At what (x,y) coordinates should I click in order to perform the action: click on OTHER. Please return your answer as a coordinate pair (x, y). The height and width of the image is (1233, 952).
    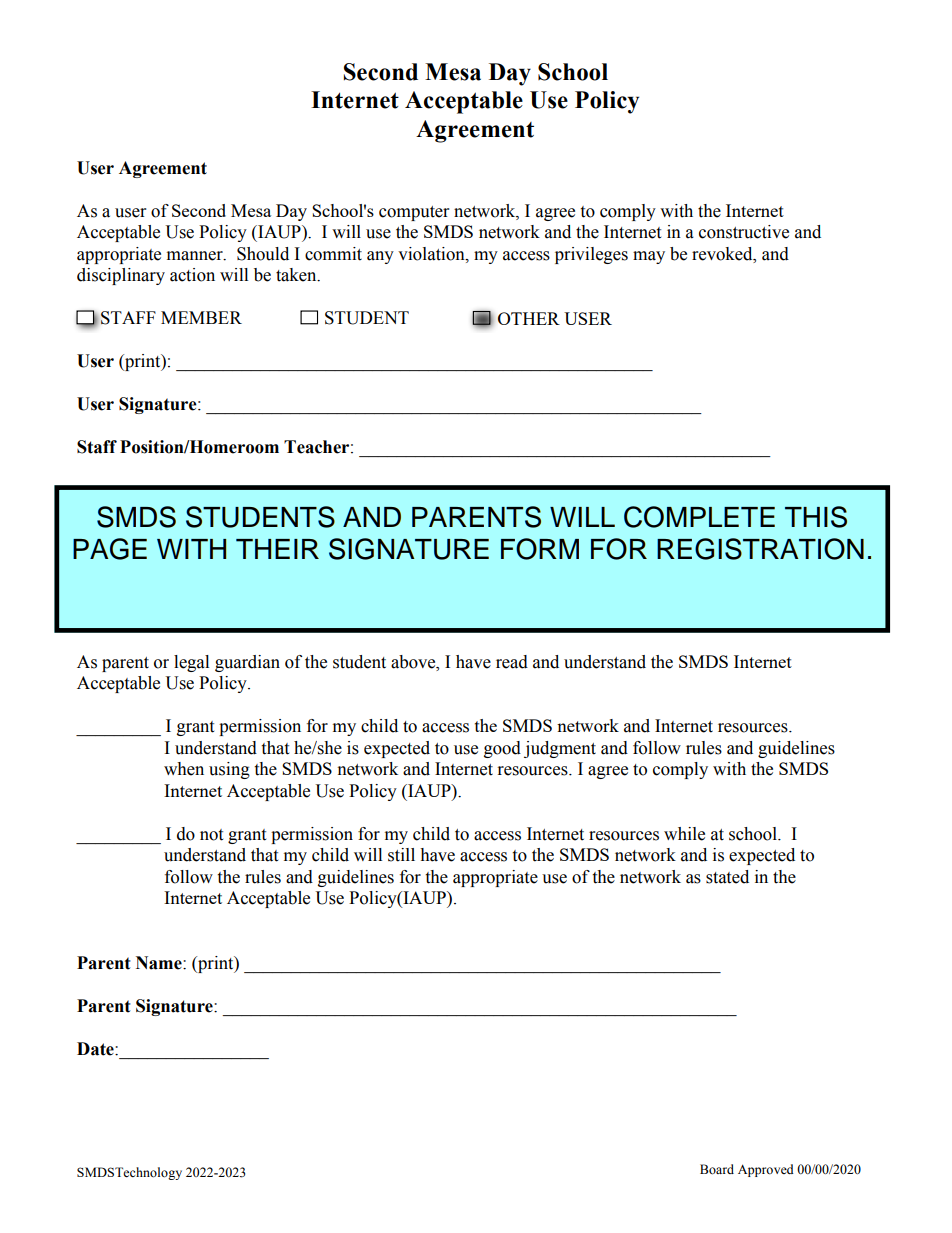
    Looking at the image, I should click on (529, 318).
